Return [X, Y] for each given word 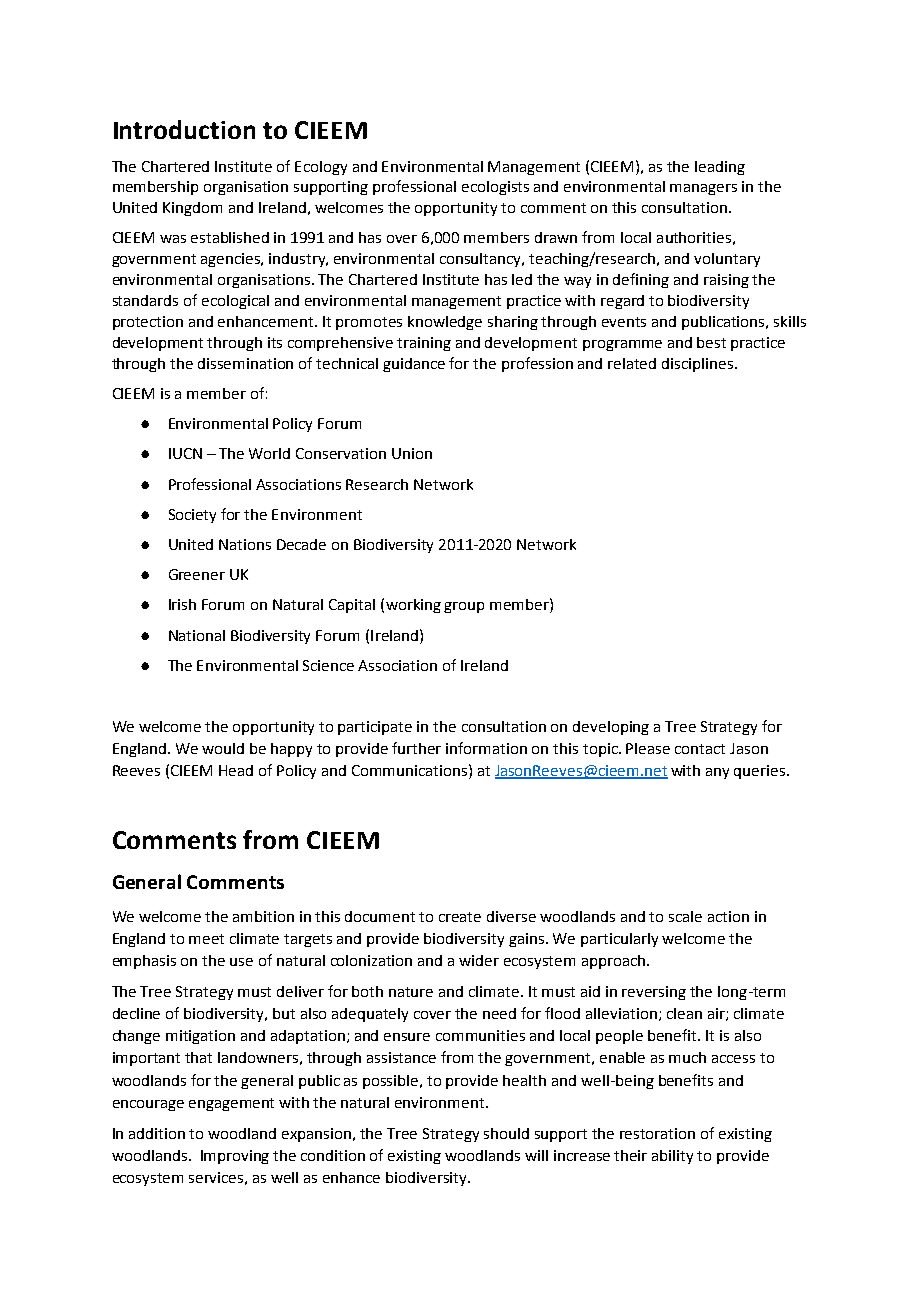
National [197, 635]
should [506, 1133]
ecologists [495, 188]
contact [700, 749]
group [464, 607]
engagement [231, 1104]
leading [720, 168]
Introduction [184, 129]
